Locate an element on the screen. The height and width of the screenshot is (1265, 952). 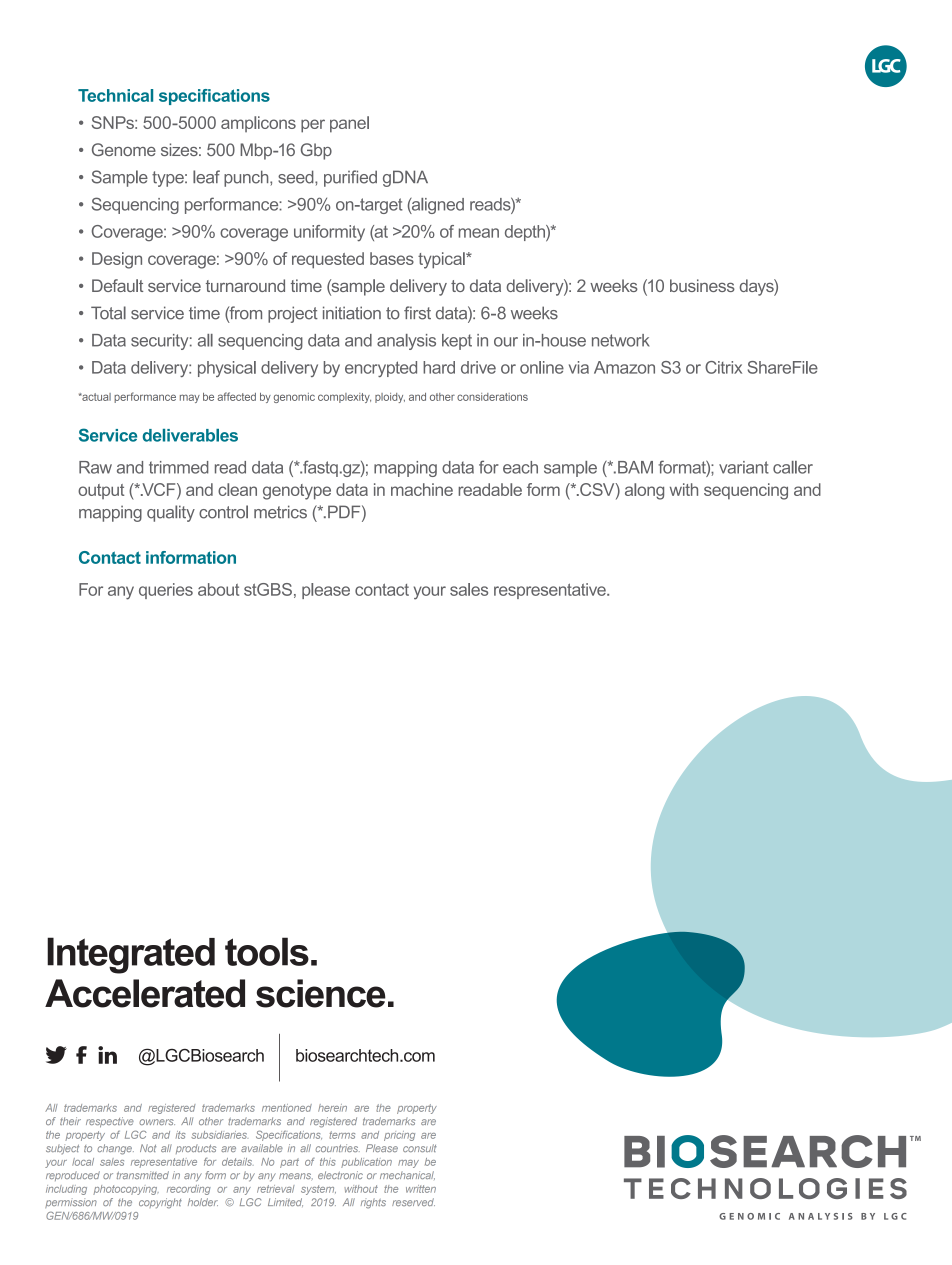
Integrated is located at coordinates (131, 955).
